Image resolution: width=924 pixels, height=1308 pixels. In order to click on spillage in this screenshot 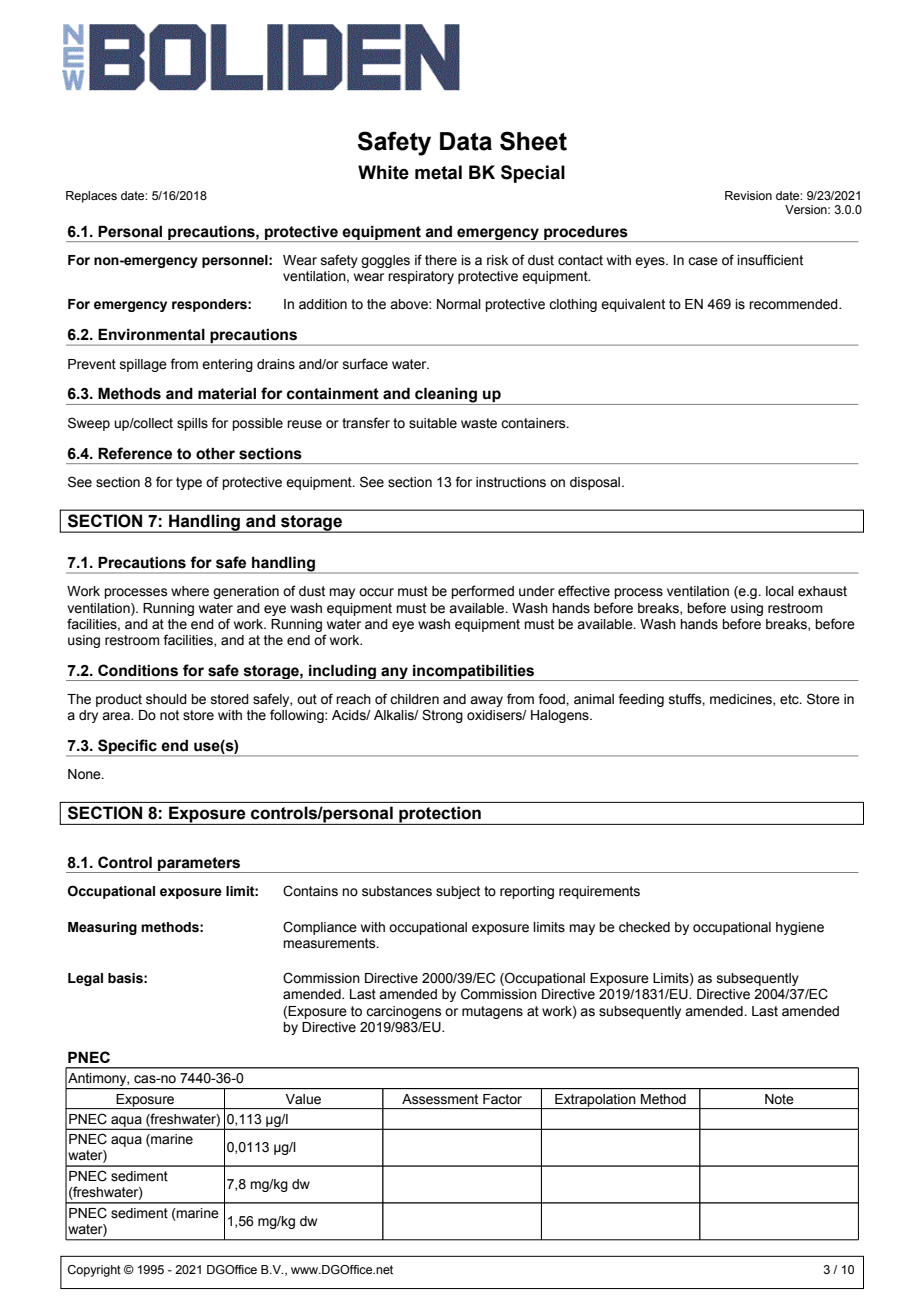, I will do `click(143, 365)`.
